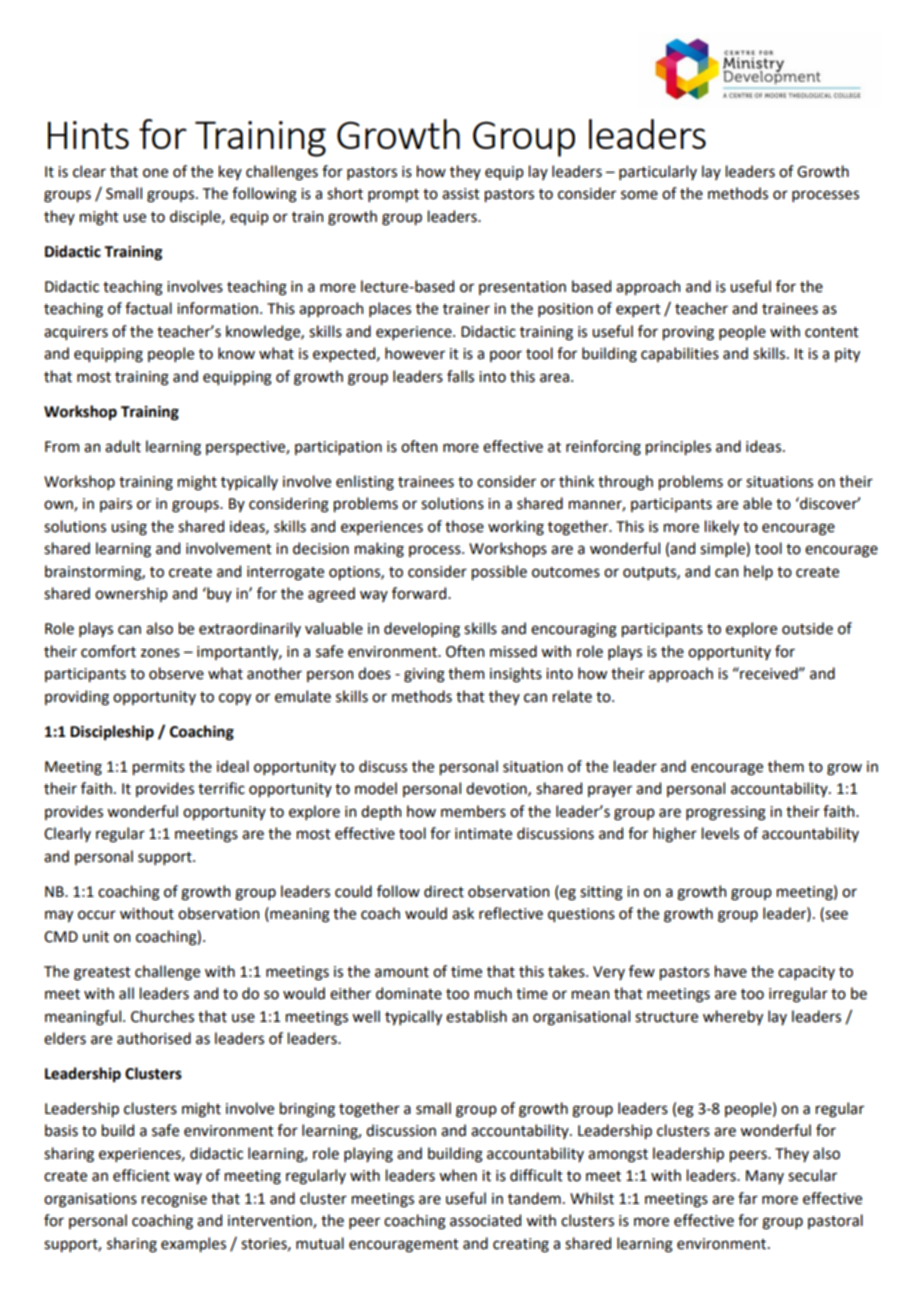 The height and width of the screenshot is (1308, 924). I want to click on key, so click(230, 172).
